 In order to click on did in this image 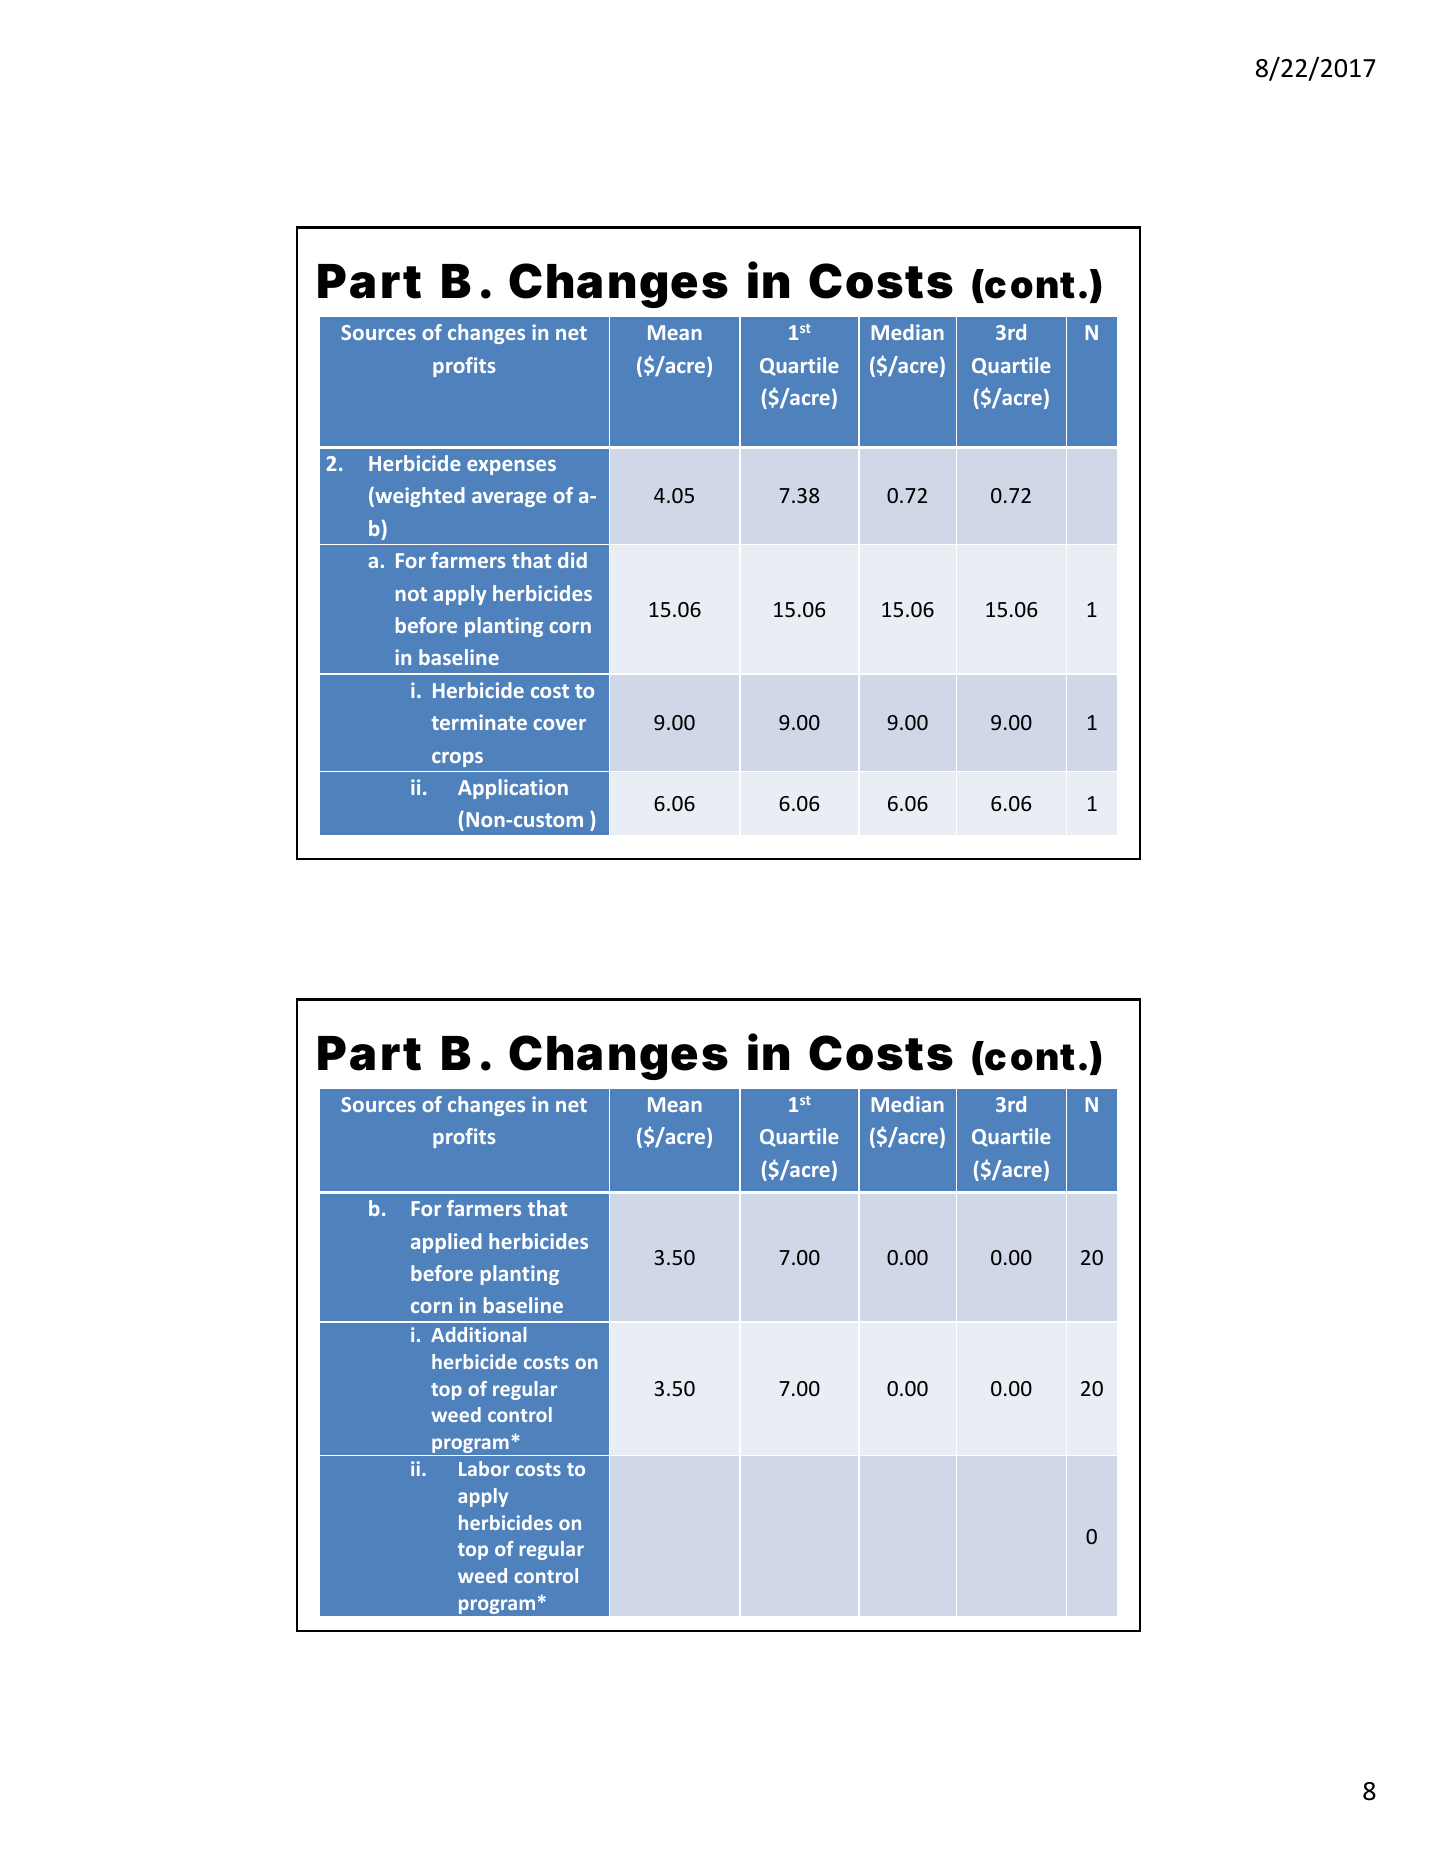, I will do `click(572, 560)`.
